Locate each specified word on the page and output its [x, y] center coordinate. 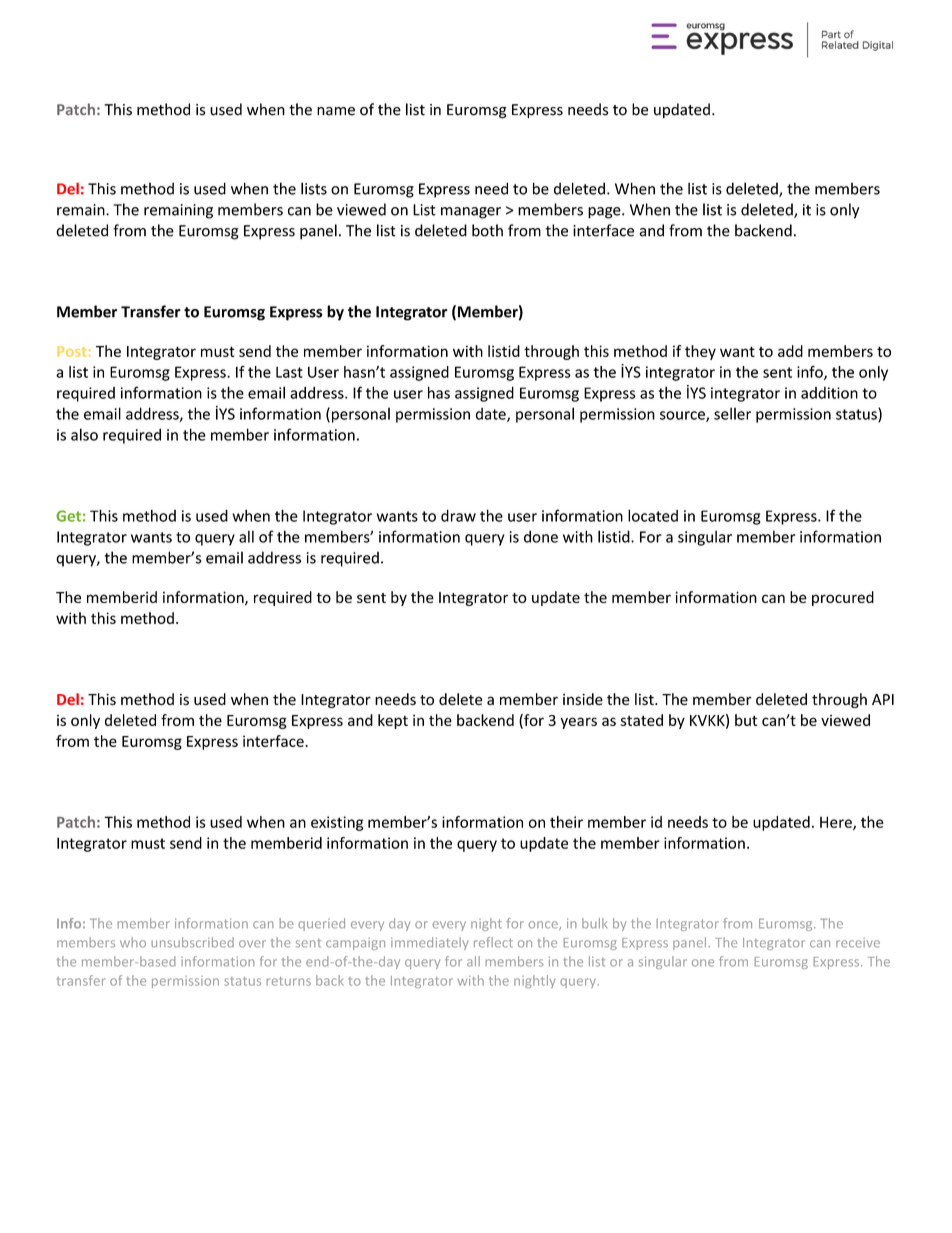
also [84, 434]
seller [732, 413]
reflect [493, 942]
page [605, 213]
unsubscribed [192, 942]
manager [471, 213]
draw [458, 515]
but [746, 720]
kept [393, 721]
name [336, 111]
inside [583, 699]
